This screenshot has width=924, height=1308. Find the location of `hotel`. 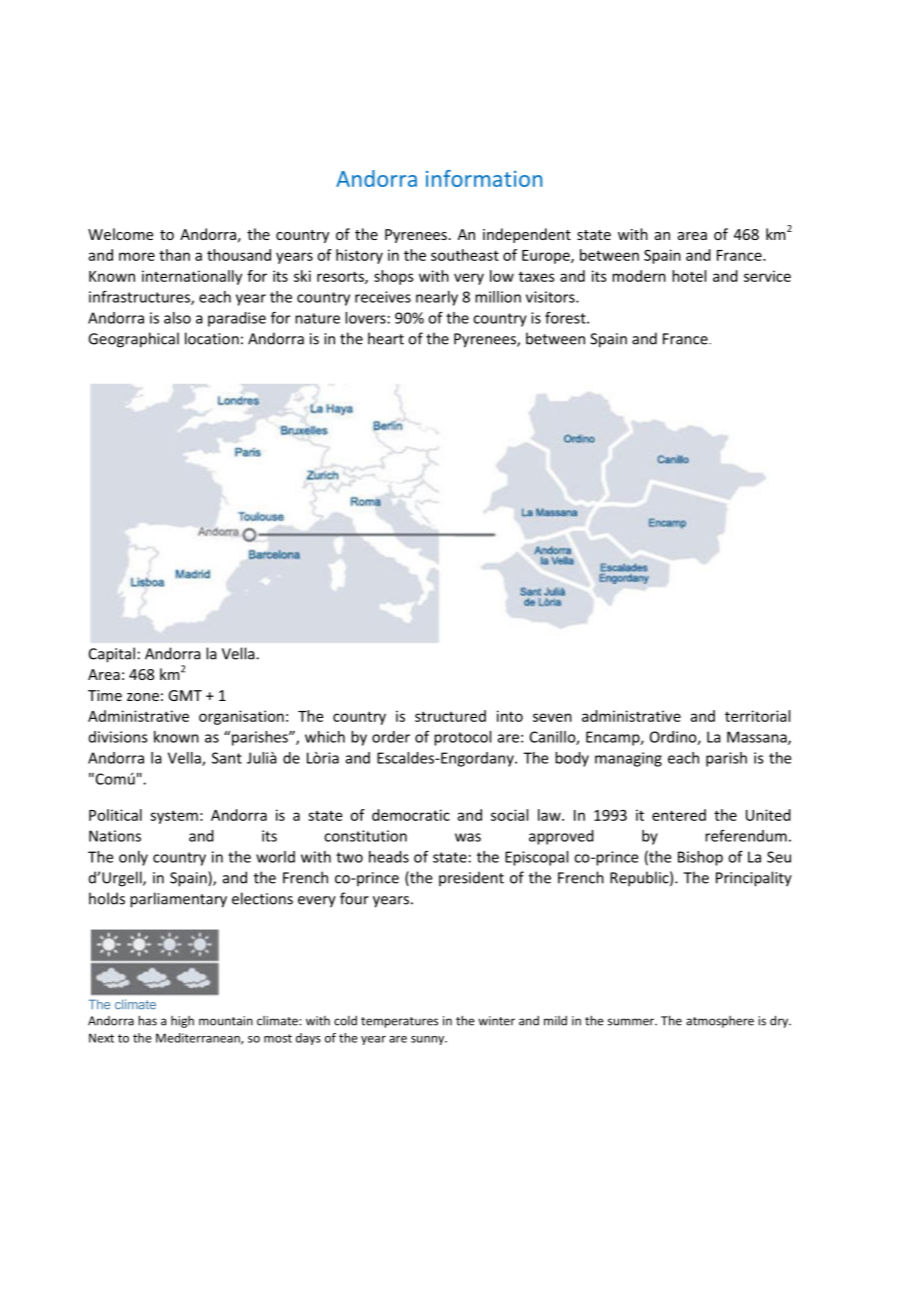

hotel is located at coordinates (689, 276).
